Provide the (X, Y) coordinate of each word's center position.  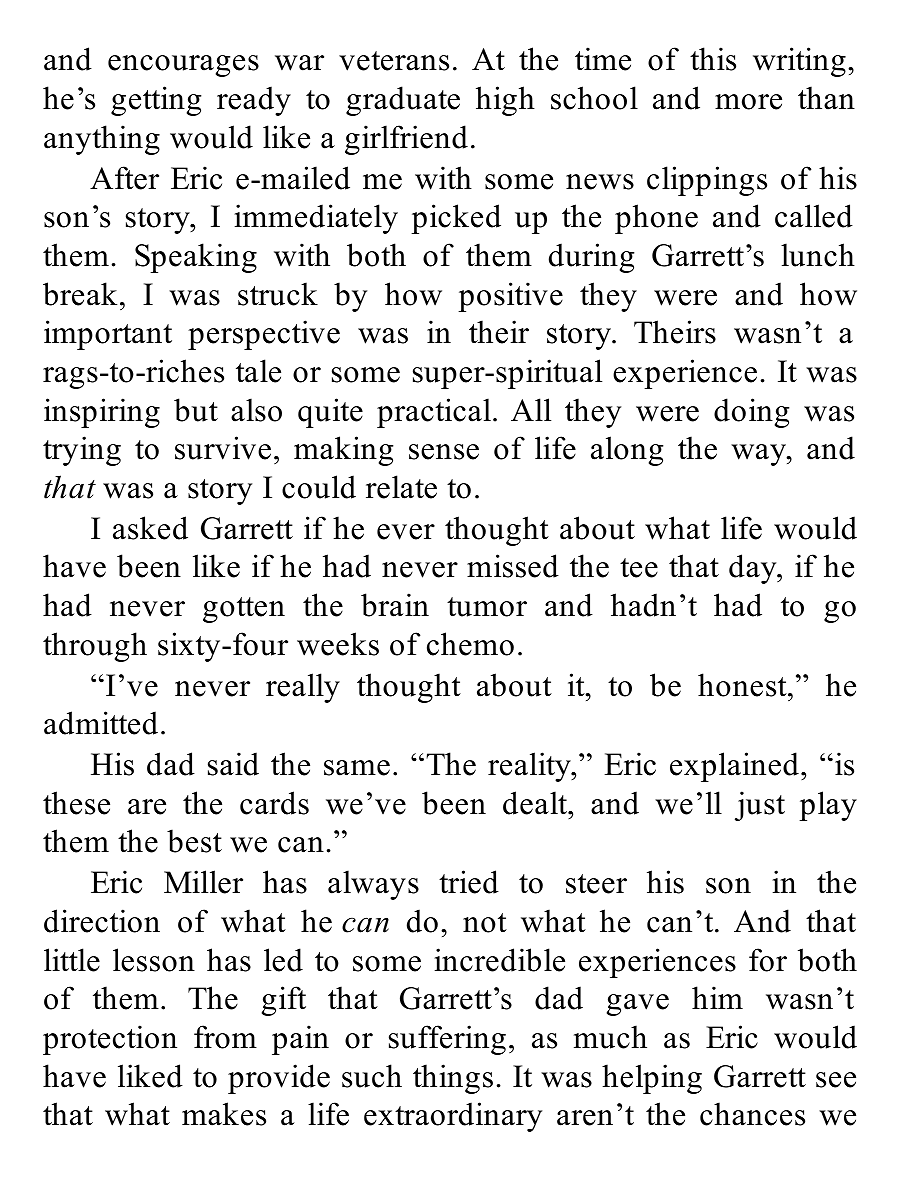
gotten (244, 610)
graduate (403, 101)
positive (510, 297)
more (748, 102)
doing (751, 413)
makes (224, 1114)
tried (469, 882)
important (108, 335)
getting (156, 101)
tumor (487, 607)
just (760, 806)
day (754, 569)
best (194, 841)
